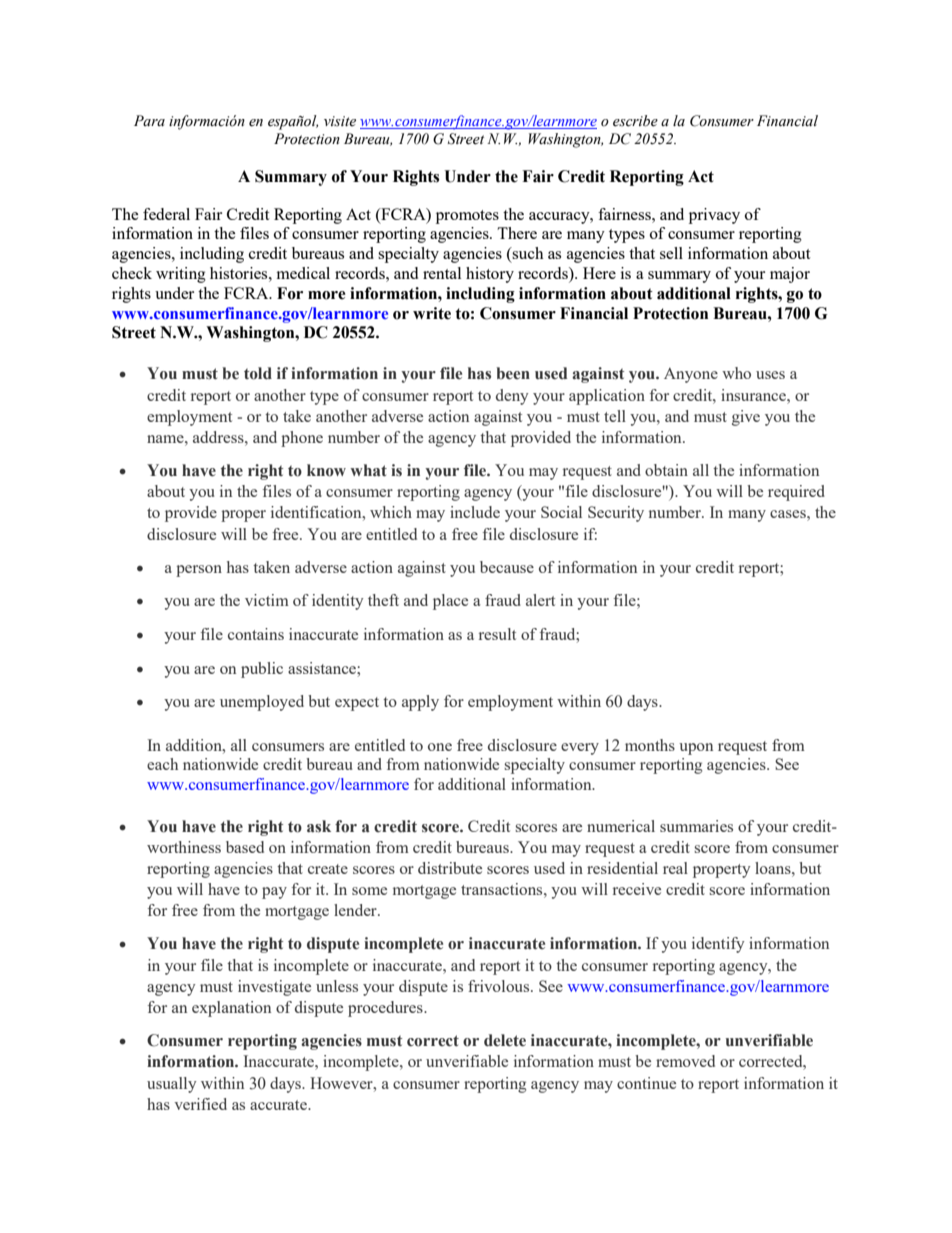 Image resolution: width=952 pixels, height=1233 pixels. I want to click on promotes, so click(467, 217).
